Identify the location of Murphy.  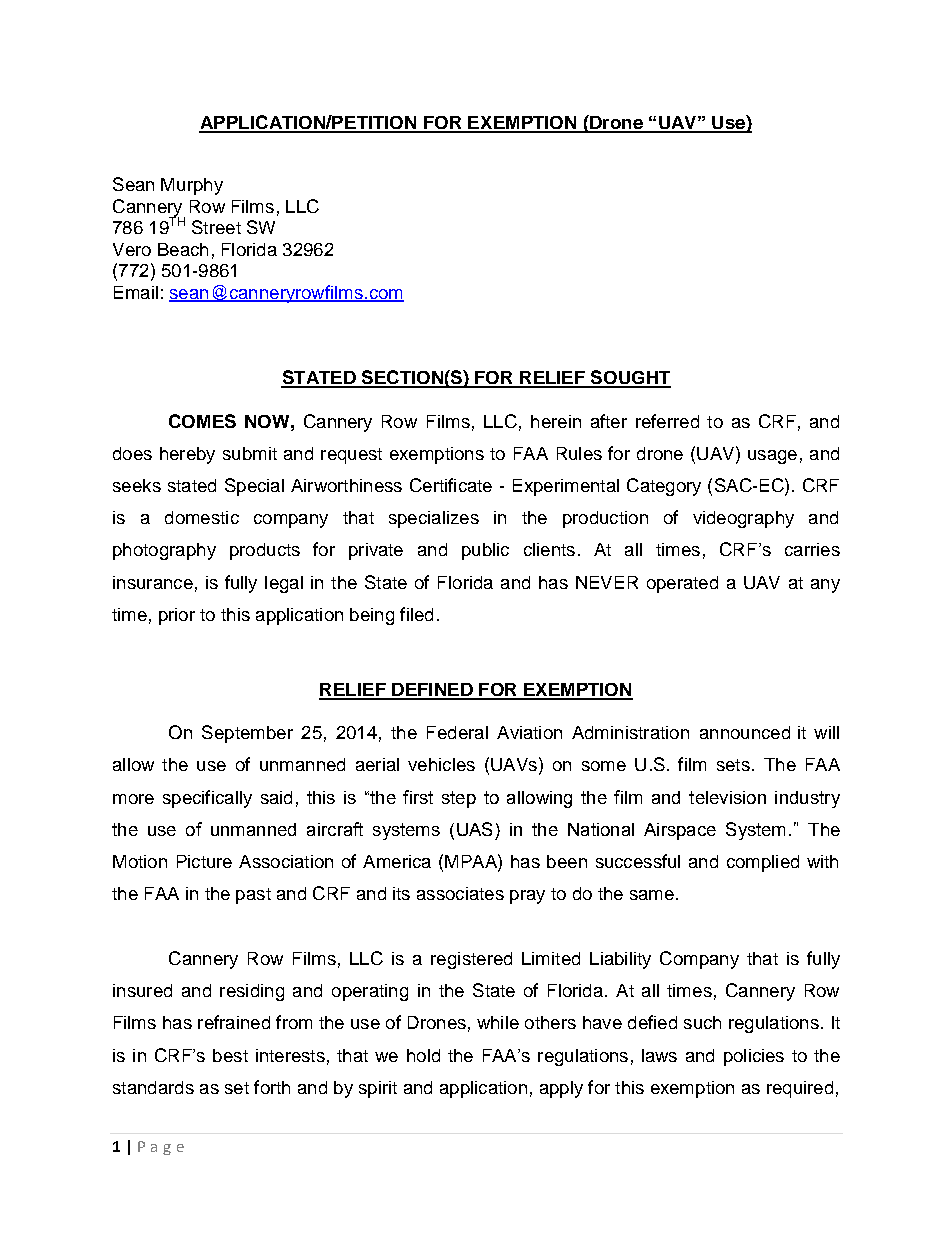
(192, 186).
